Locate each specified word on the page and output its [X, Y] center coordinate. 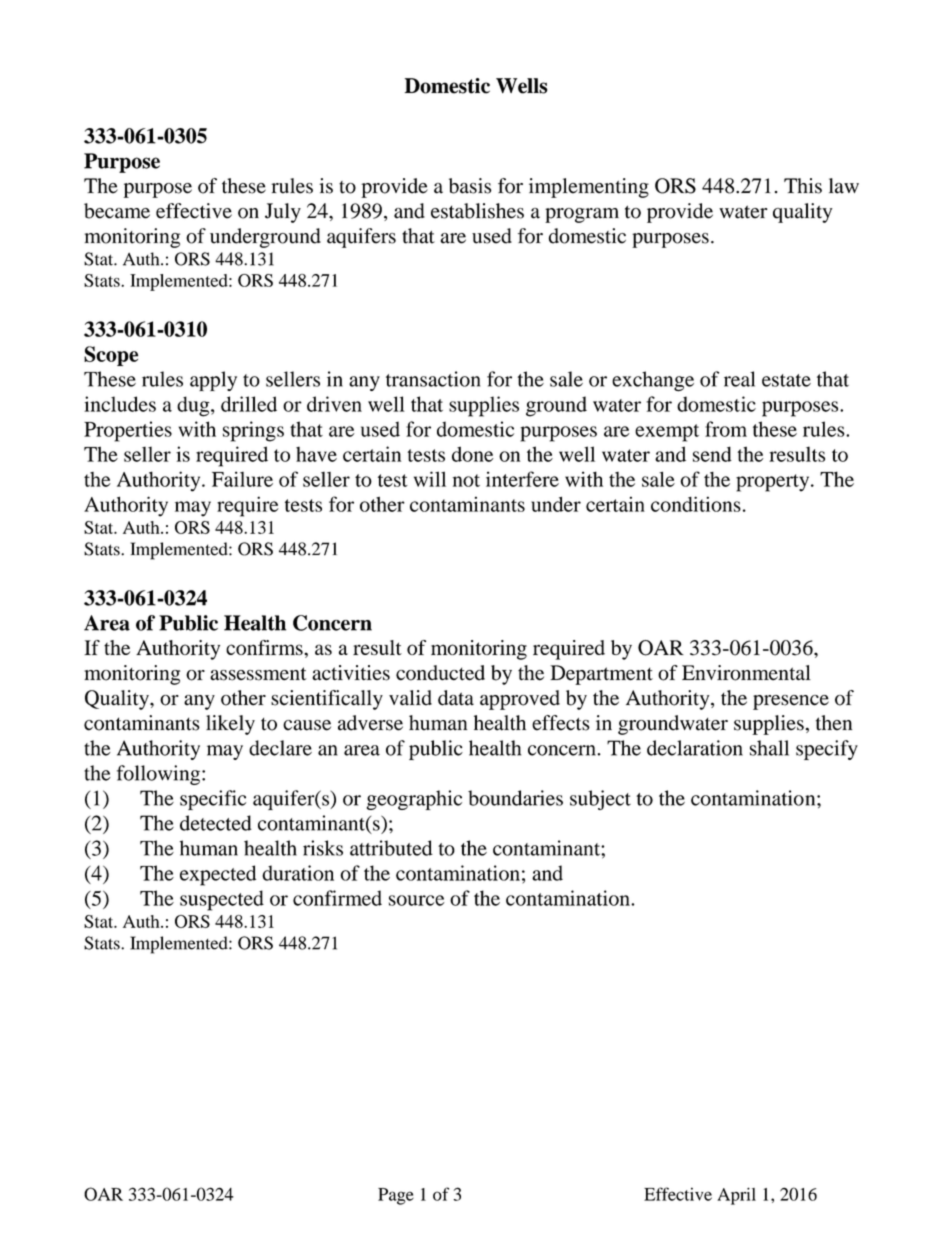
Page [396, 1196]
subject [600, 800]
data [456, 698]
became [117, 211]
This [803, 186]
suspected [222, 900]
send [712, 454]
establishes [477, 211]
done [473, 454]
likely [230, 725]
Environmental [746, 673]
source [416, 900]
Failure [242, 479]
